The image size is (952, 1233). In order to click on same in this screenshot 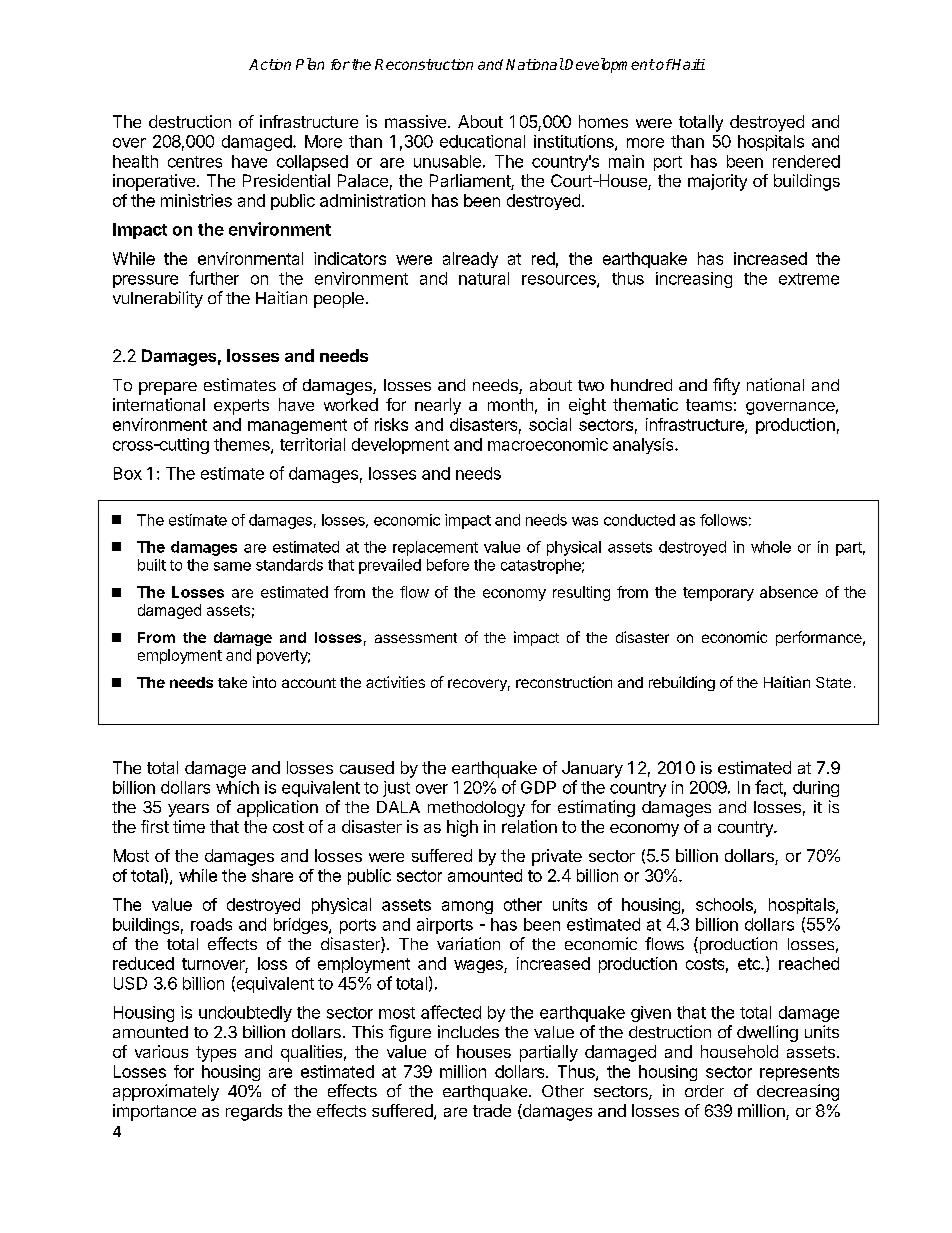, I will do `click(232, 566)`.
